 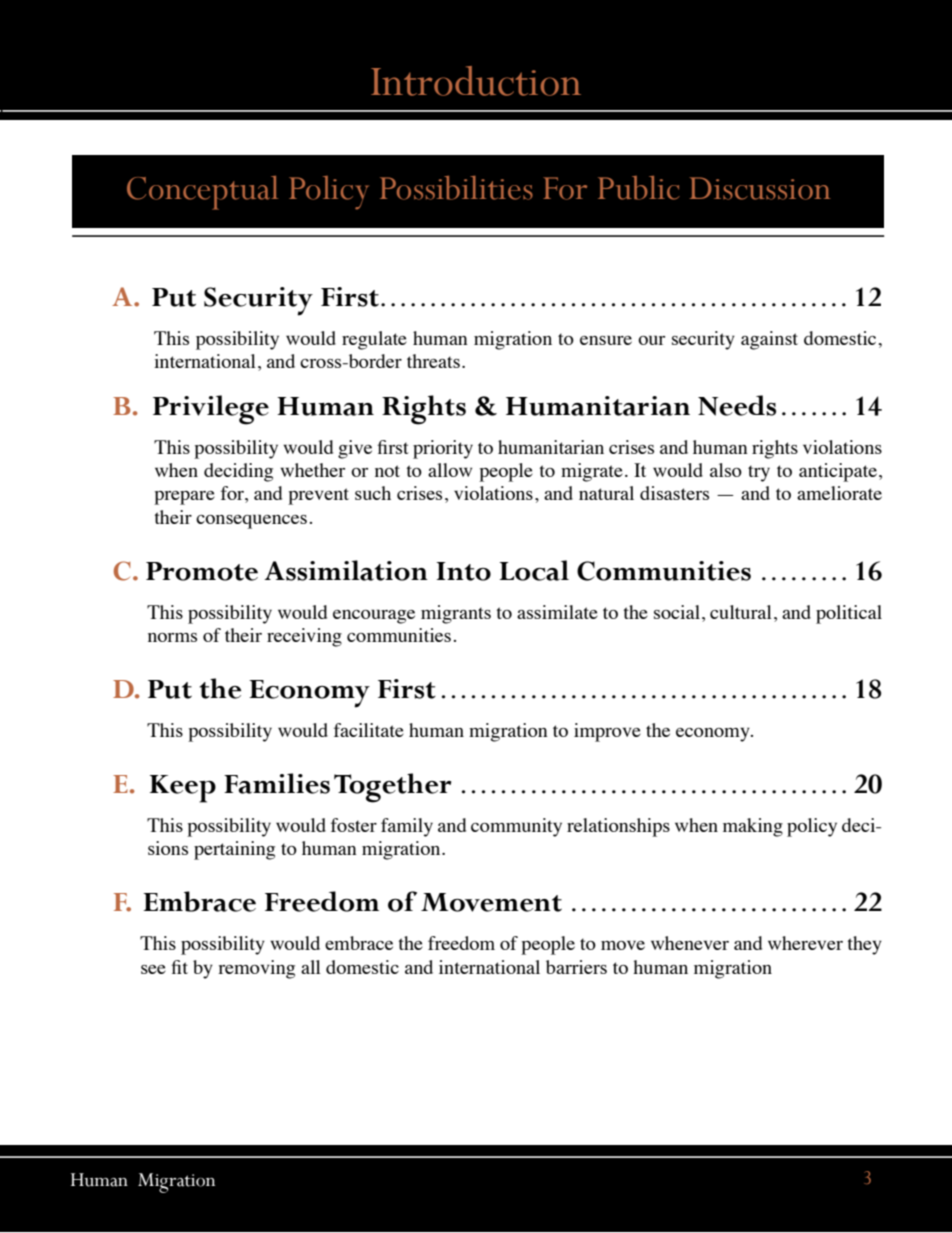 What do you see at coordinates (354, 825) in the screenshot?
I see `foster` at bounding box center [354, 825].
